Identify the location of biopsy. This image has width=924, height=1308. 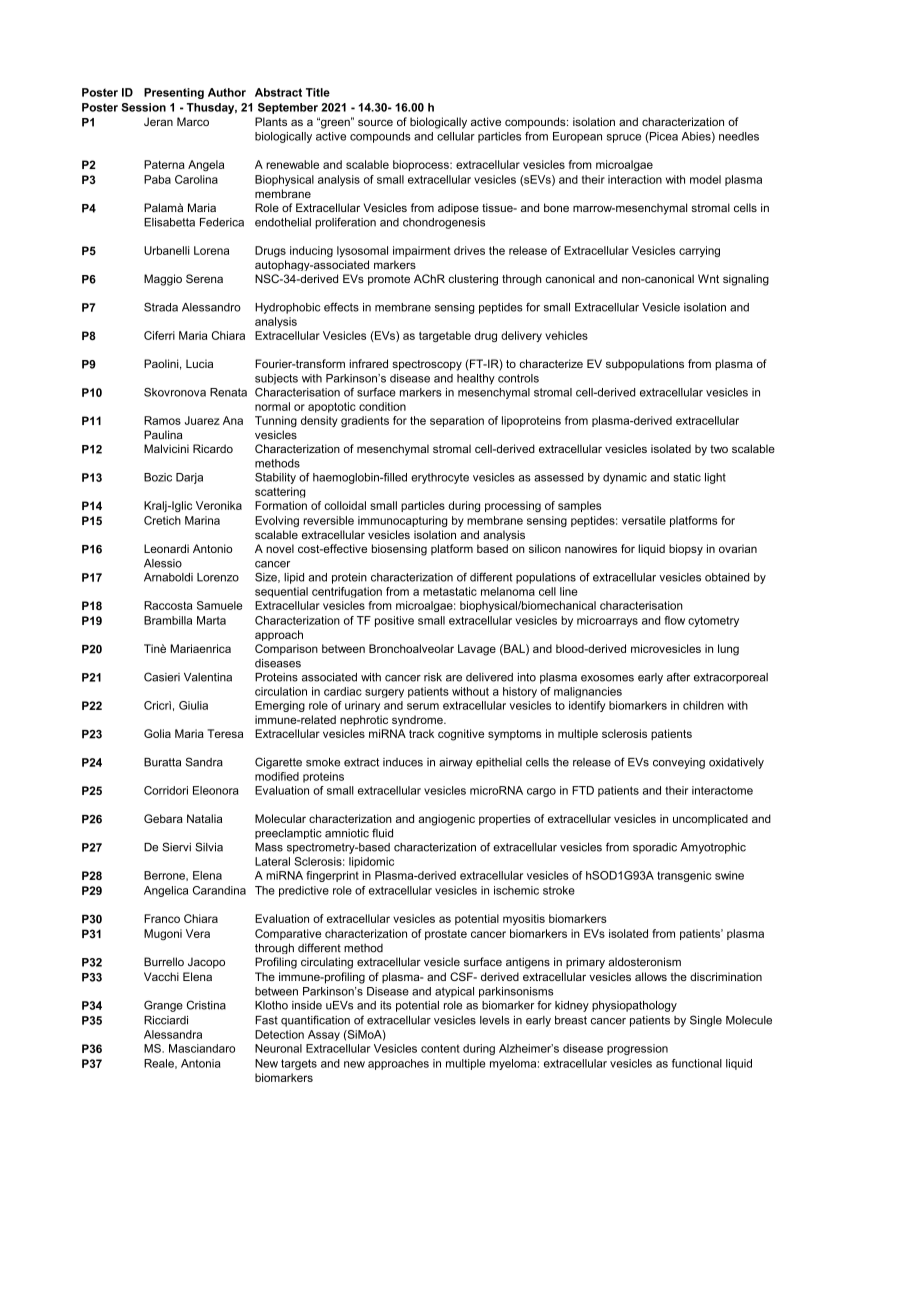
(686, 550).
